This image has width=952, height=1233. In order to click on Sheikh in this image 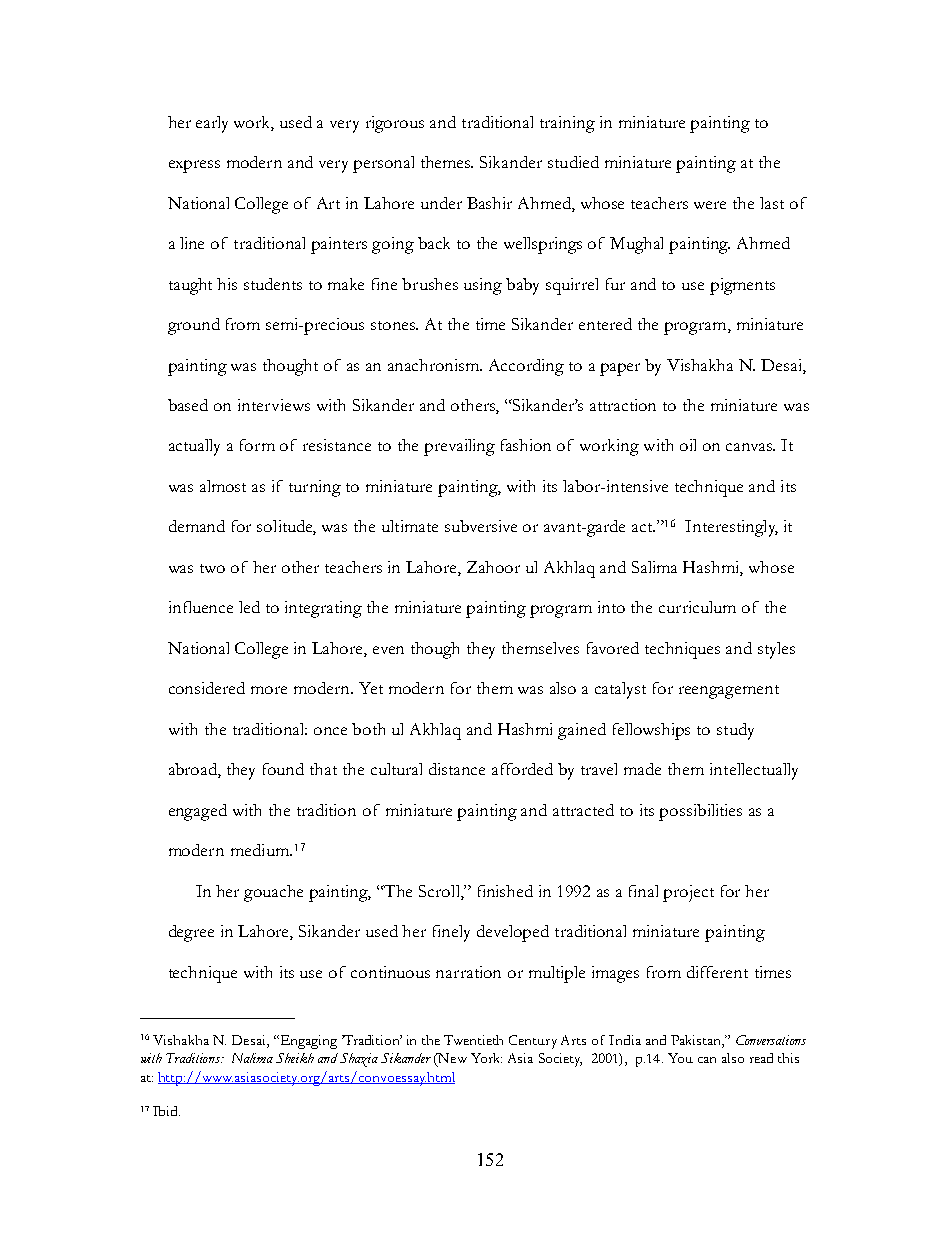, I will do `click(295, 1058)`.
